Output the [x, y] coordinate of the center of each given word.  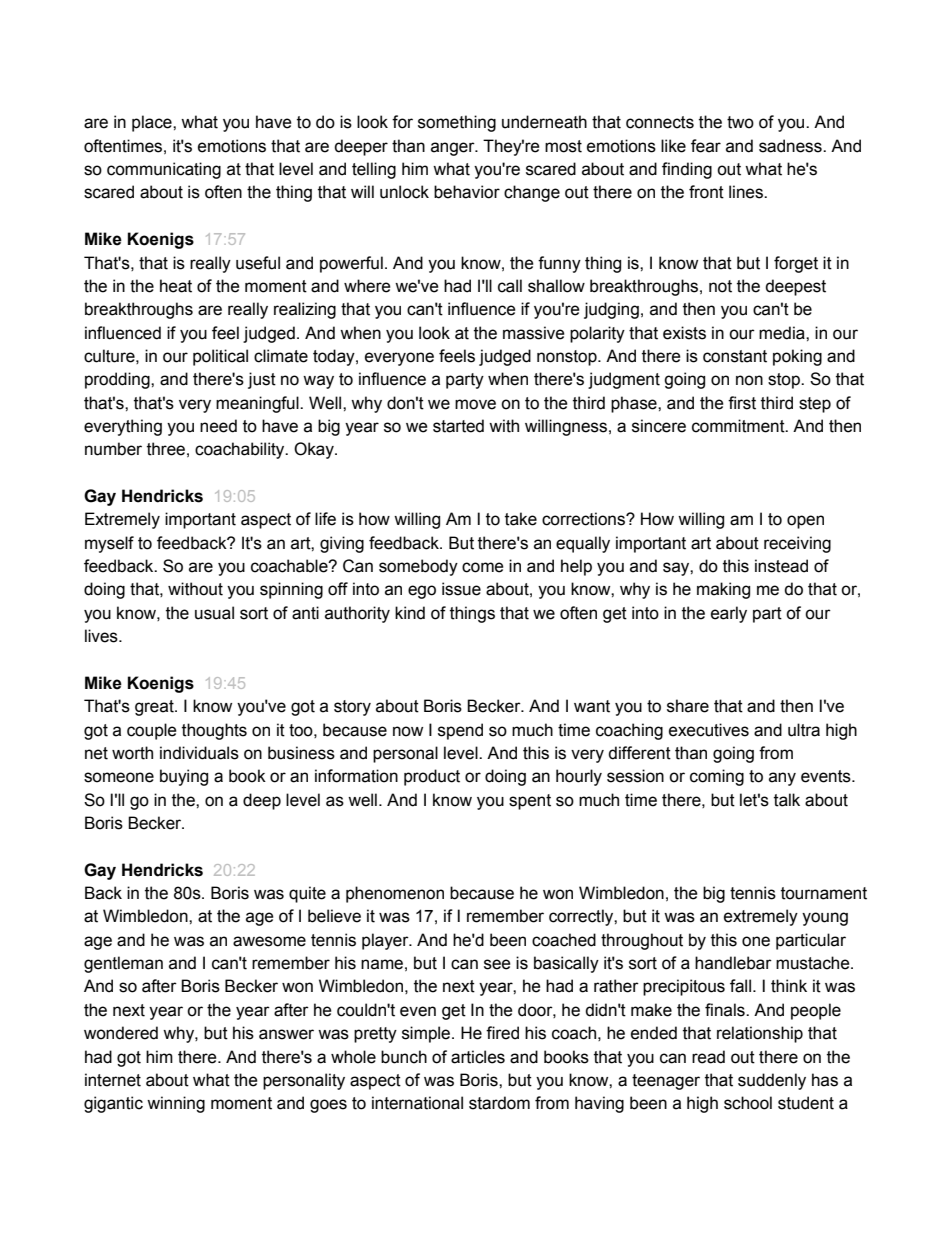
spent [530, 802]
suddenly [772, 1081]
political [220, 357]
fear [706, 146]
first [742, 403]
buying [184, 777]
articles [478, 1057]
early [729, 614]
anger [454, 149]
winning [176, 1104]
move [475, 404]
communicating [164, 170]
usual [214, 613]
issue [461, 589]
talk [787, 800]
